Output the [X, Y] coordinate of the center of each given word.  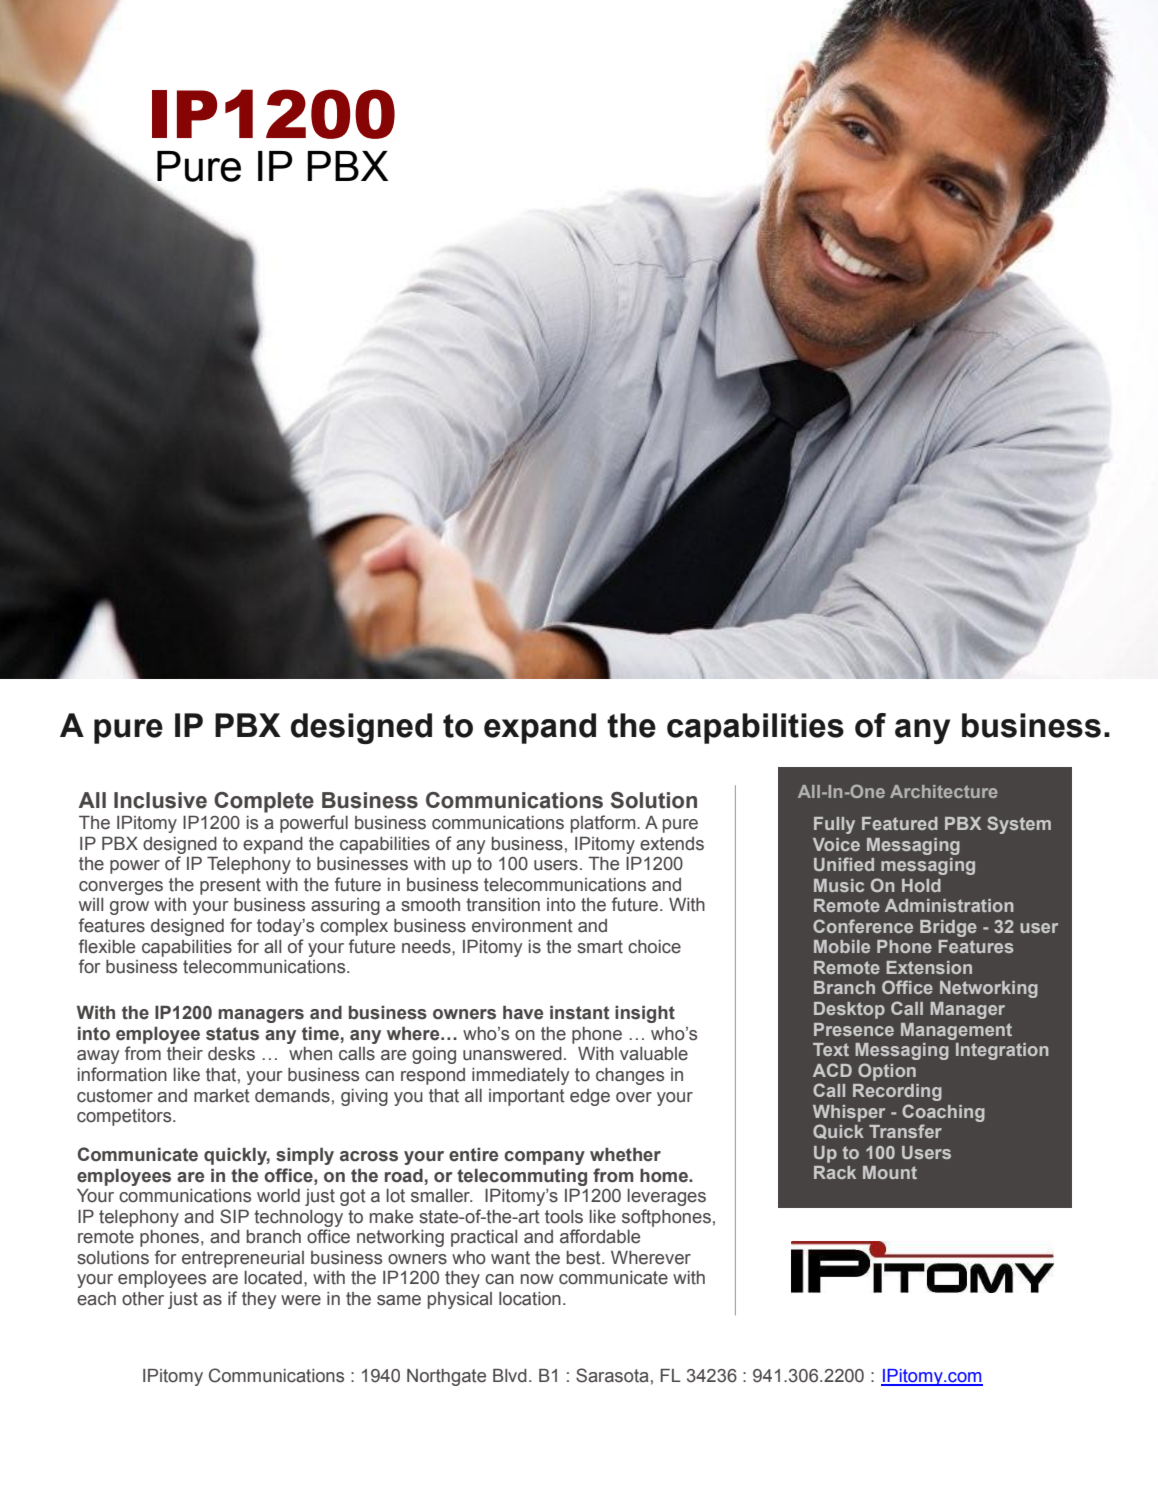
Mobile [842, 946]
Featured [900, 823]
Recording [897, 1092]
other [143, 1299]
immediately [520, 1076]
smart [600, 947]
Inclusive [160, 800]
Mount [890, 1172]
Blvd [510, 1375]
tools [564, 1217]
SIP [234, 1216]
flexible [107, 946]
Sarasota [612, 1375]
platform [604, 824]
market [222, 1096]
